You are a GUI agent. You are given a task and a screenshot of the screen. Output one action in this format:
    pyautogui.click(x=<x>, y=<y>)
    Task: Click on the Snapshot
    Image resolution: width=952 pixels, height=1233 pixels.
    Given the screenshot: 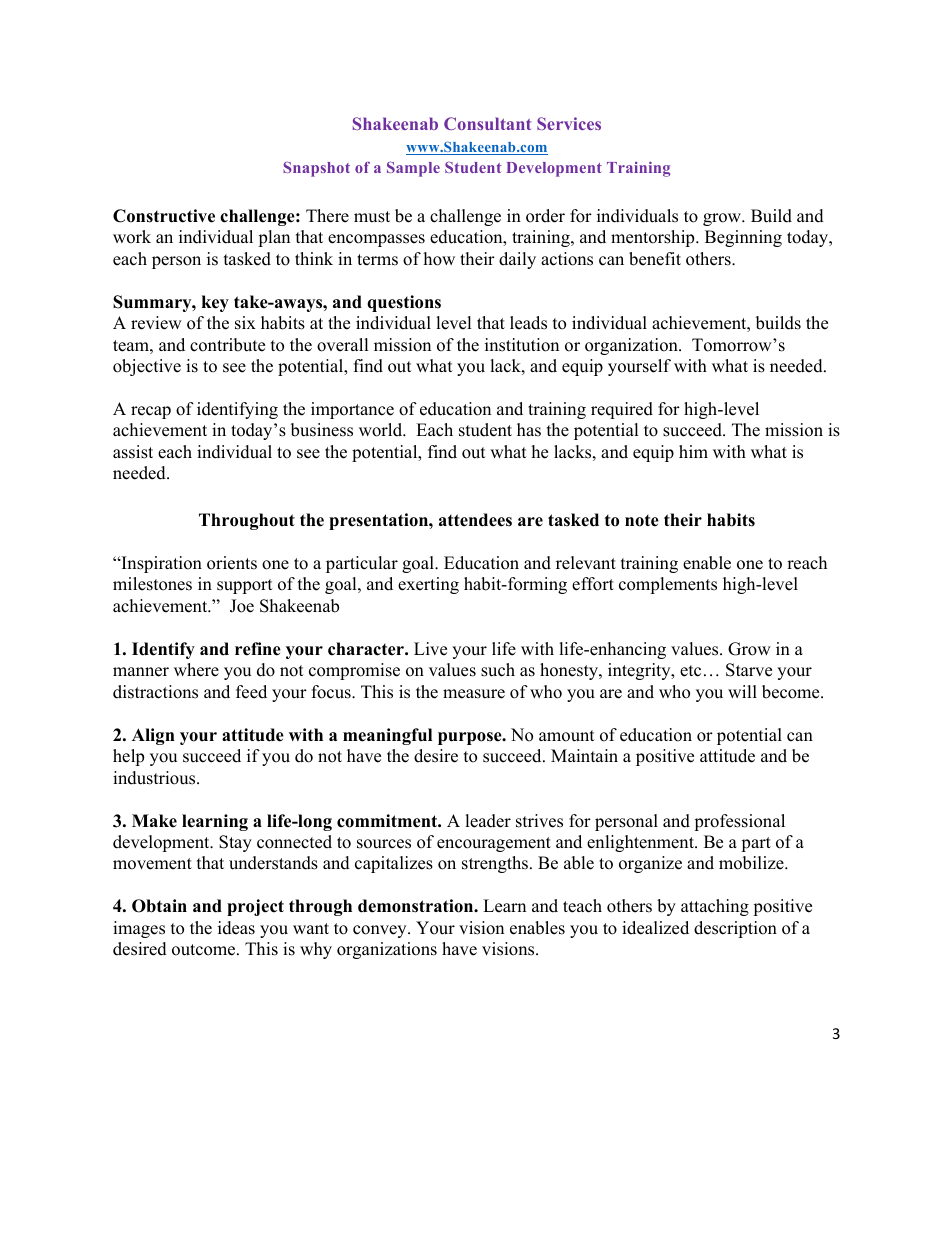 What is the action you would take?
    pyautogui.click(x=316, y=169)
